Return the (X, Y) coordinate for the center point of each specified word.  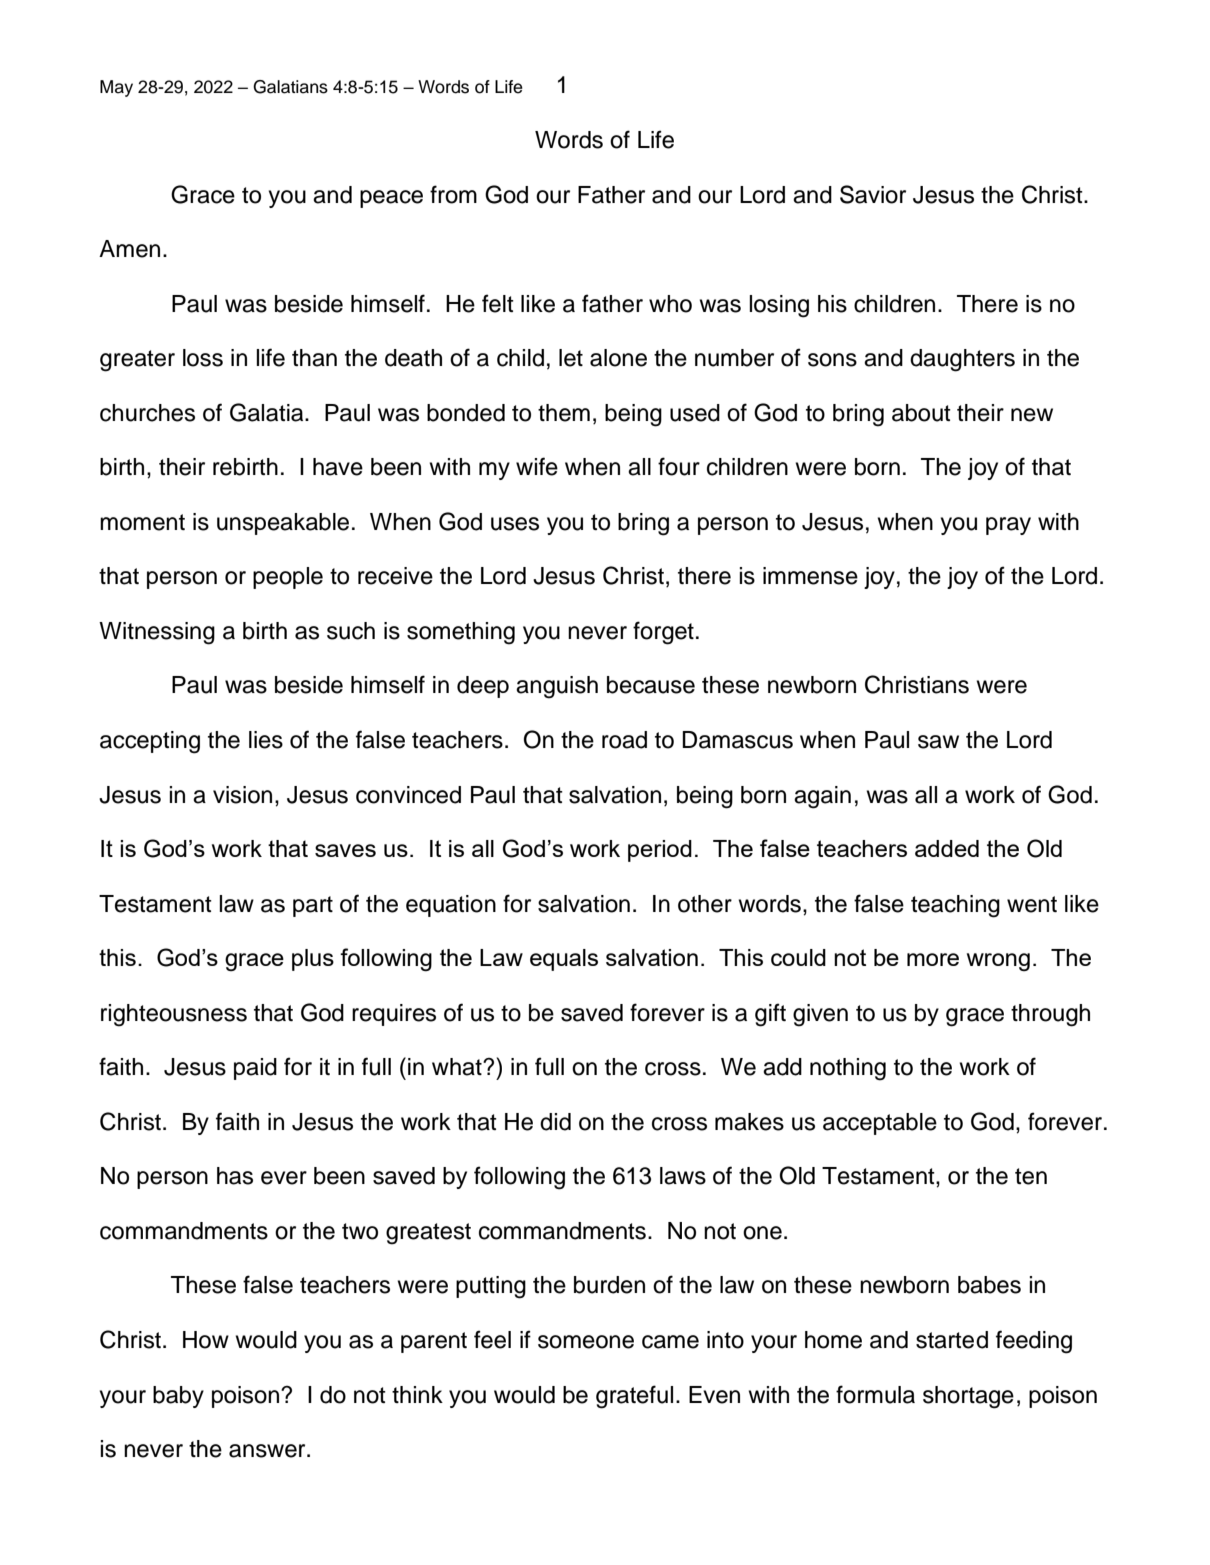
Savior (873, 194)
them (564, 413)
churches (147, 413)
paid (255, 1069)
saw (938, 742)
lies (266, 740)
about (921, 413)
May (116, 88)
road (624, 740)
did (555, 1122)
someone (586, 1342)
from (453, 194)
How (206, 1340)
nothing (848, 1069)
